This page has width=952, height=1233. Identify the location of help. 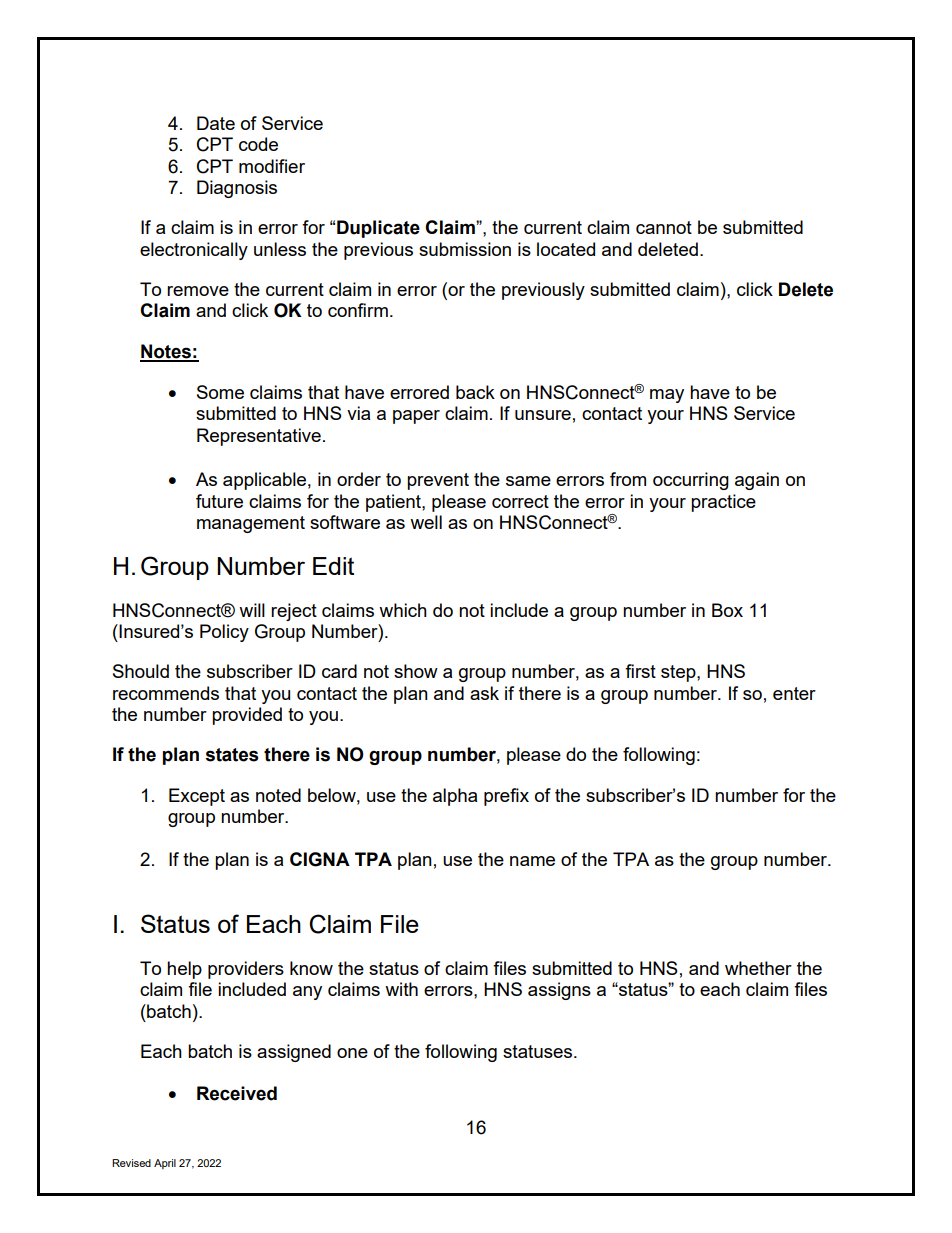
(184, 970).
